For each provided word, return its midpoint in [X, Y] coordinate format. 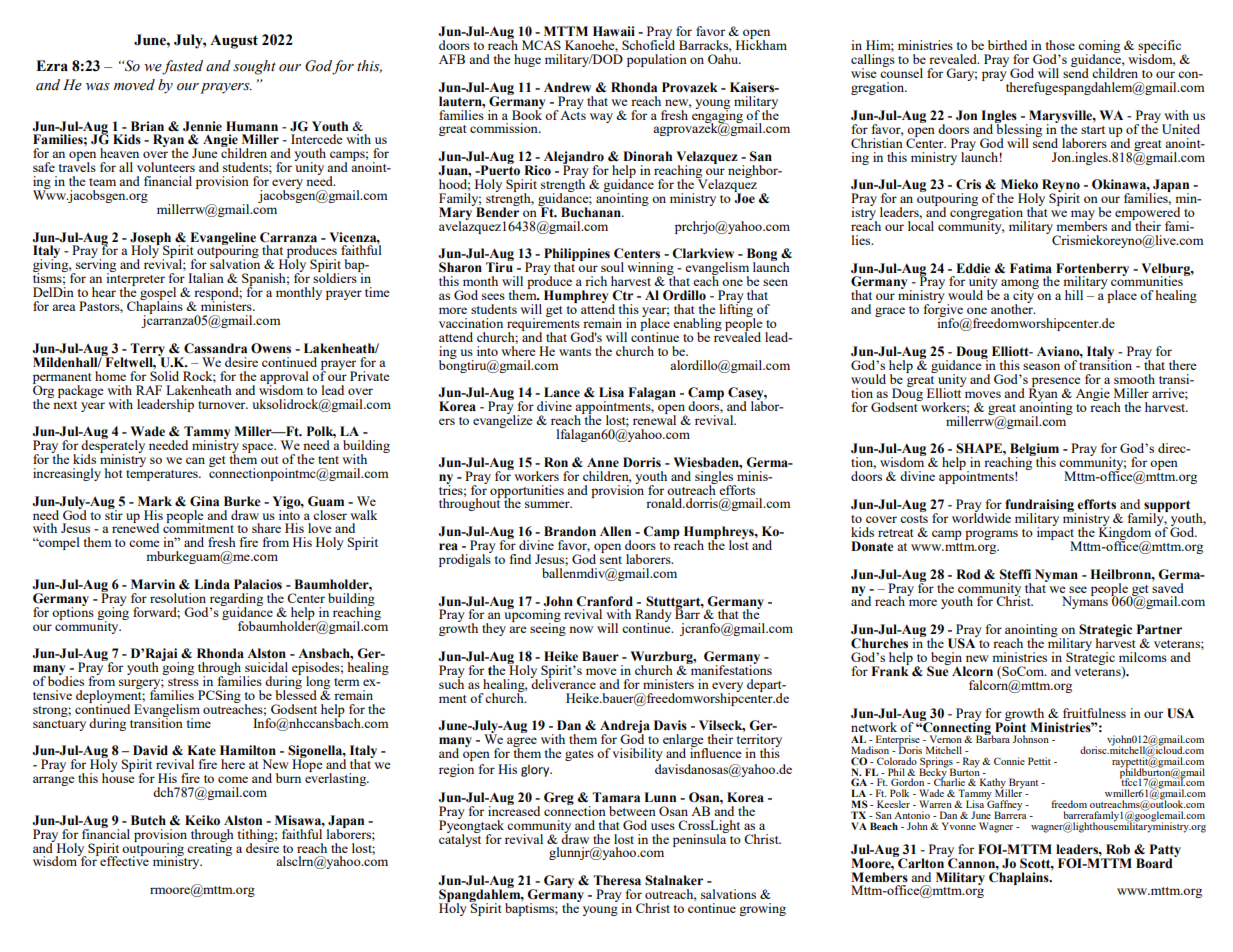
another [1013, 308]
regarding [236, 600]
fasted [182, 67]
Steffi [1015, 574]
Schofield [648, 44]
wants [575, 352]
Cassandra [215, 348]
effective [123, 860]
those [1060, 45]
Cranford [604, 601]
